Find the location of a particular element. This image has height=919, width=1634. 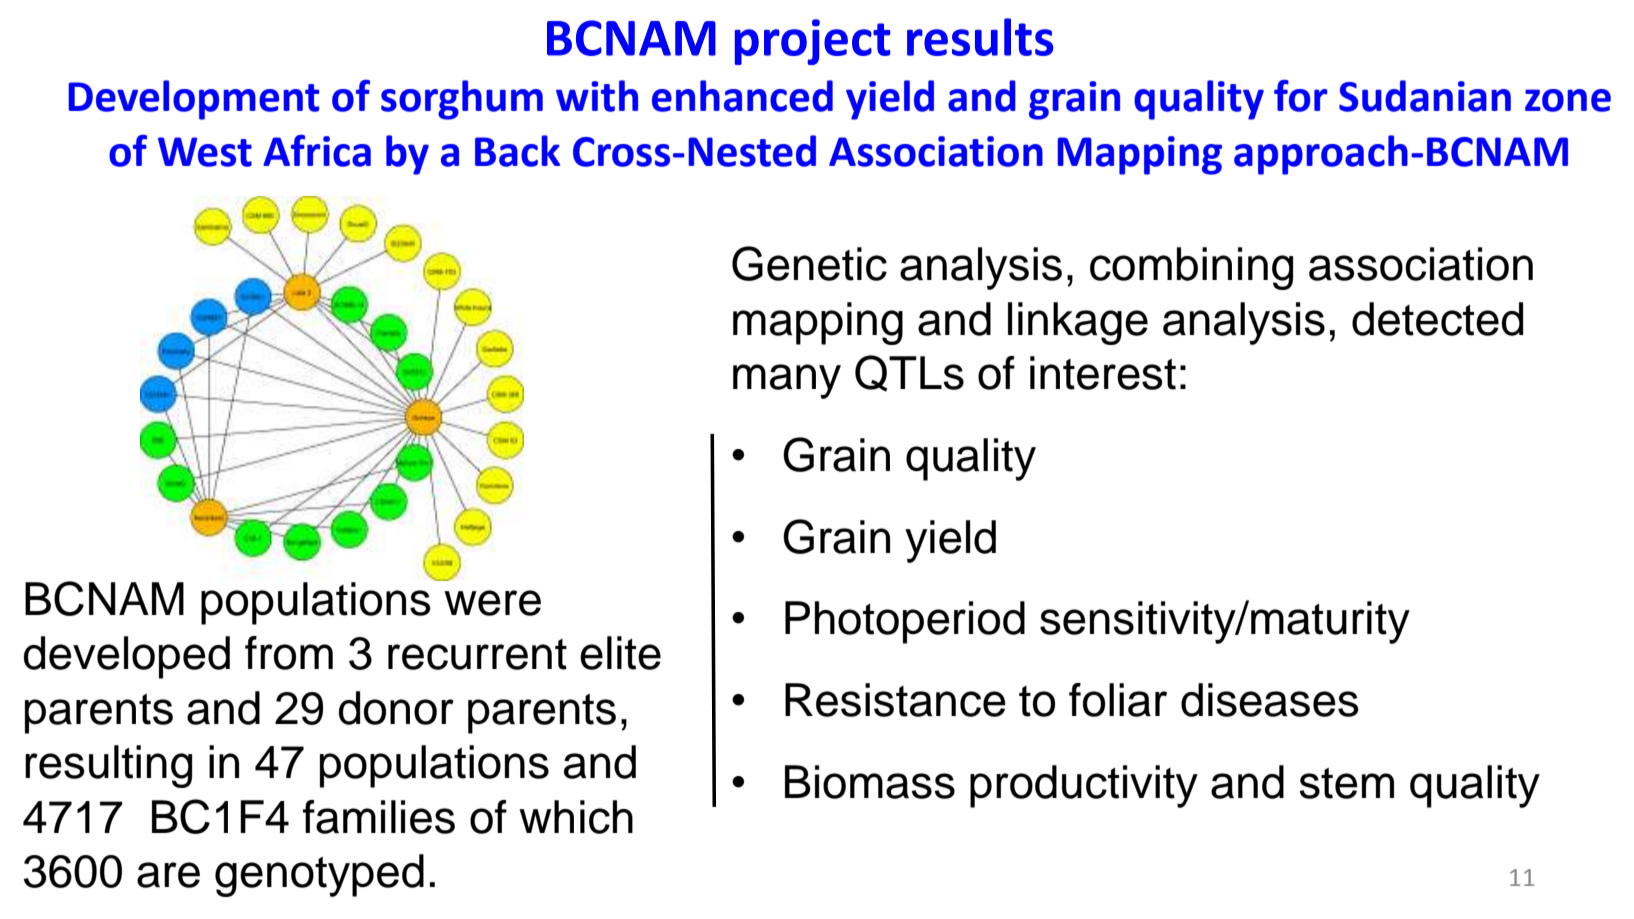

families is located at coordinates (379, 817).
